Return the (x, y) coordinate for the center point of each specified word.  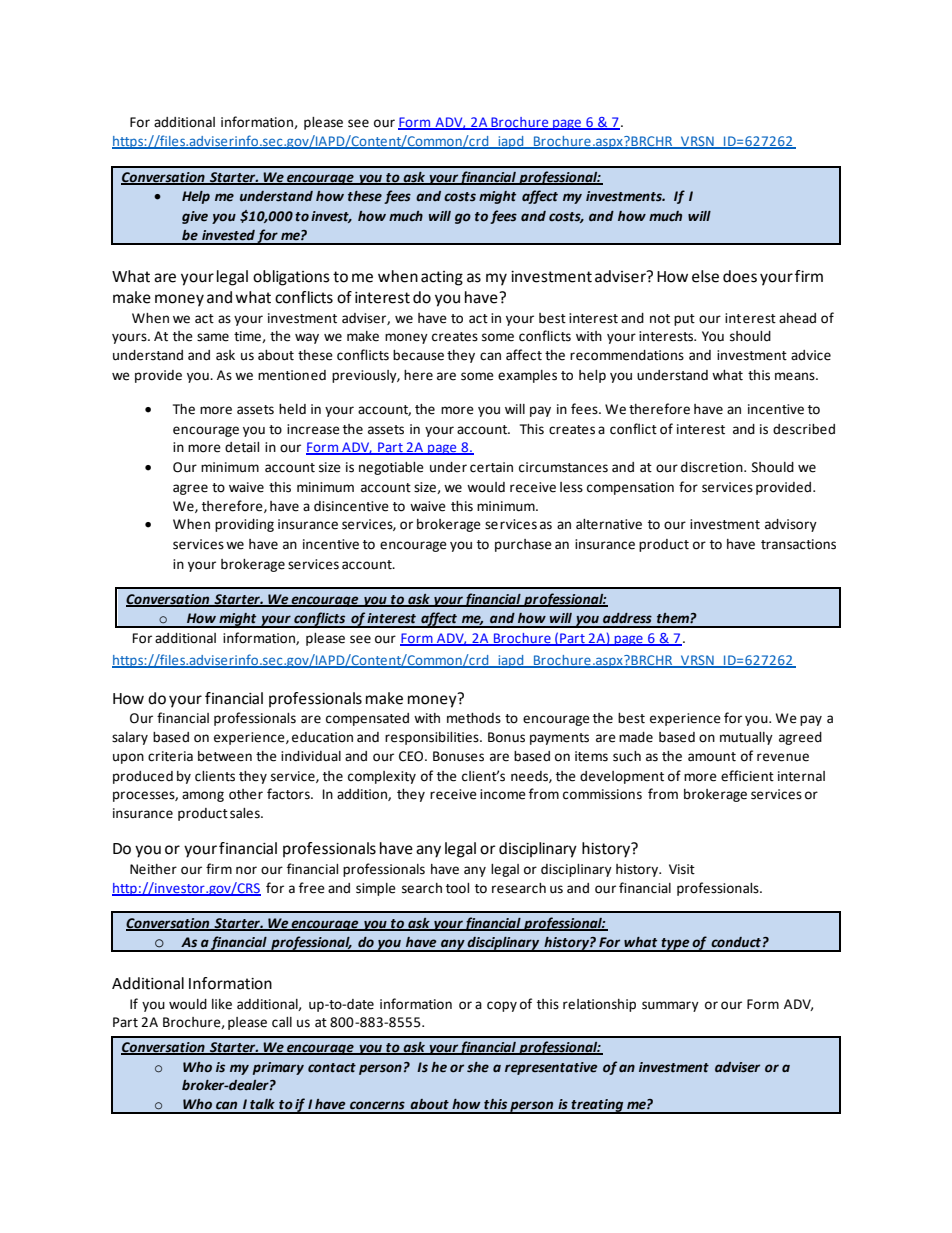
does (740, 276)
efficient (747, 776)
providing (244, 525)
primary (278, 1068)
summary (670, 1006)
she (478, 1067)
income (503, 794)
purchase (523, 545)
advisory (791, 525)
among (203, 796)
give (195, 217)
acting (442, 278)
